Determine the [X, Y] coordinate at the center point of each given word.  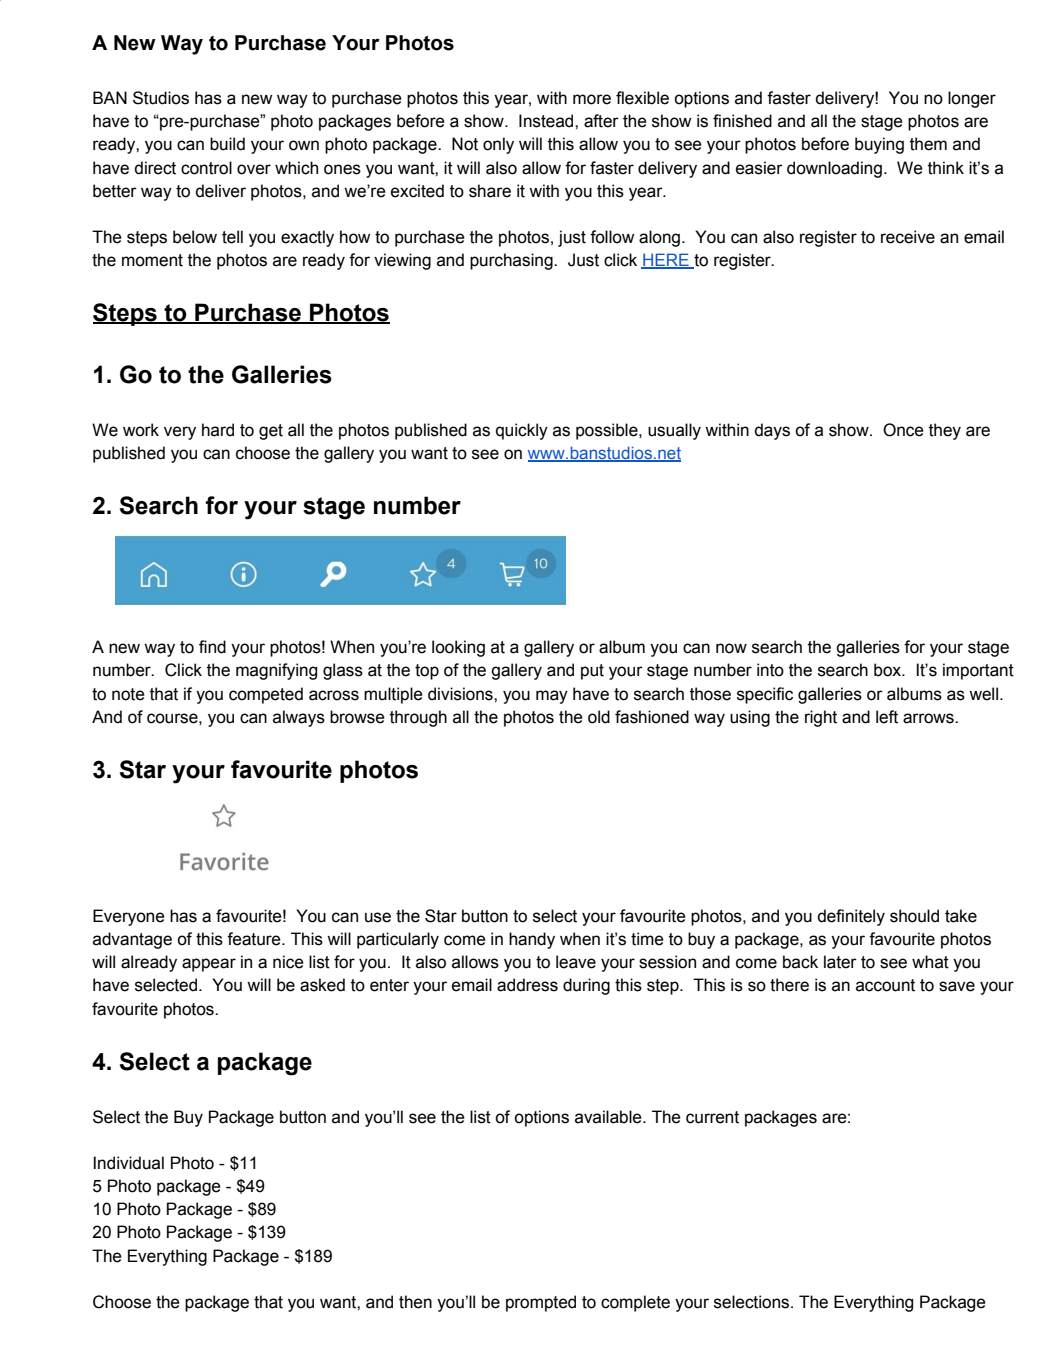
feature [255, 939]
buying [879, 145]
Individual [128, 1163]
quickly [522, 431]
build [227, 144]
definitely [851, 917]
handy [532, 940]
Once [903, 430]
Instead [547, 121]
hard [218, 430]
